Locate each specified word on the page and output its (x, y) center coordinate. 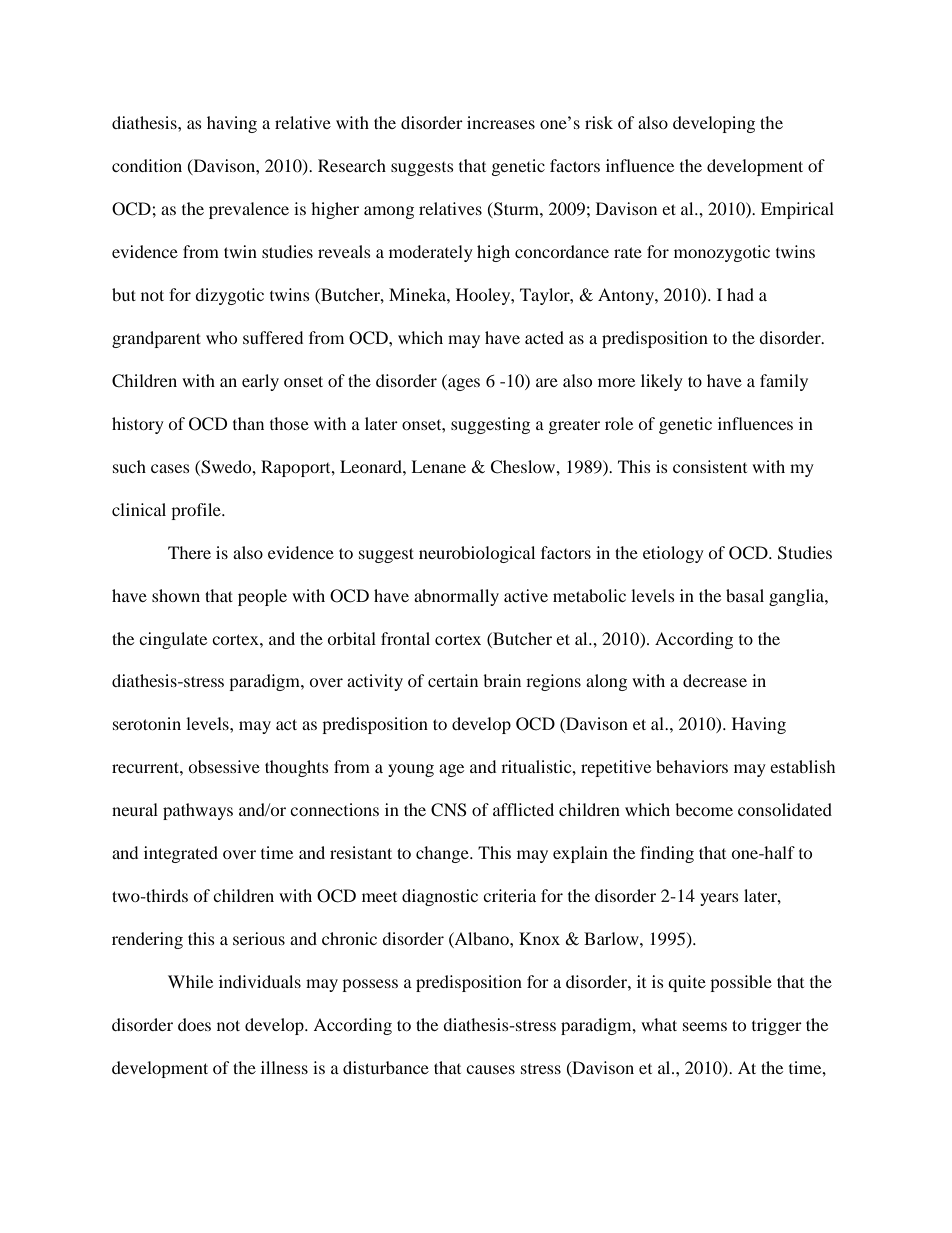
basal (745, 595)
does (194, 1024)
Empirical (797, 210)
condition (147, 165)
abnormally (456, 597)
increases (501, 122)
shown (176, 595)
